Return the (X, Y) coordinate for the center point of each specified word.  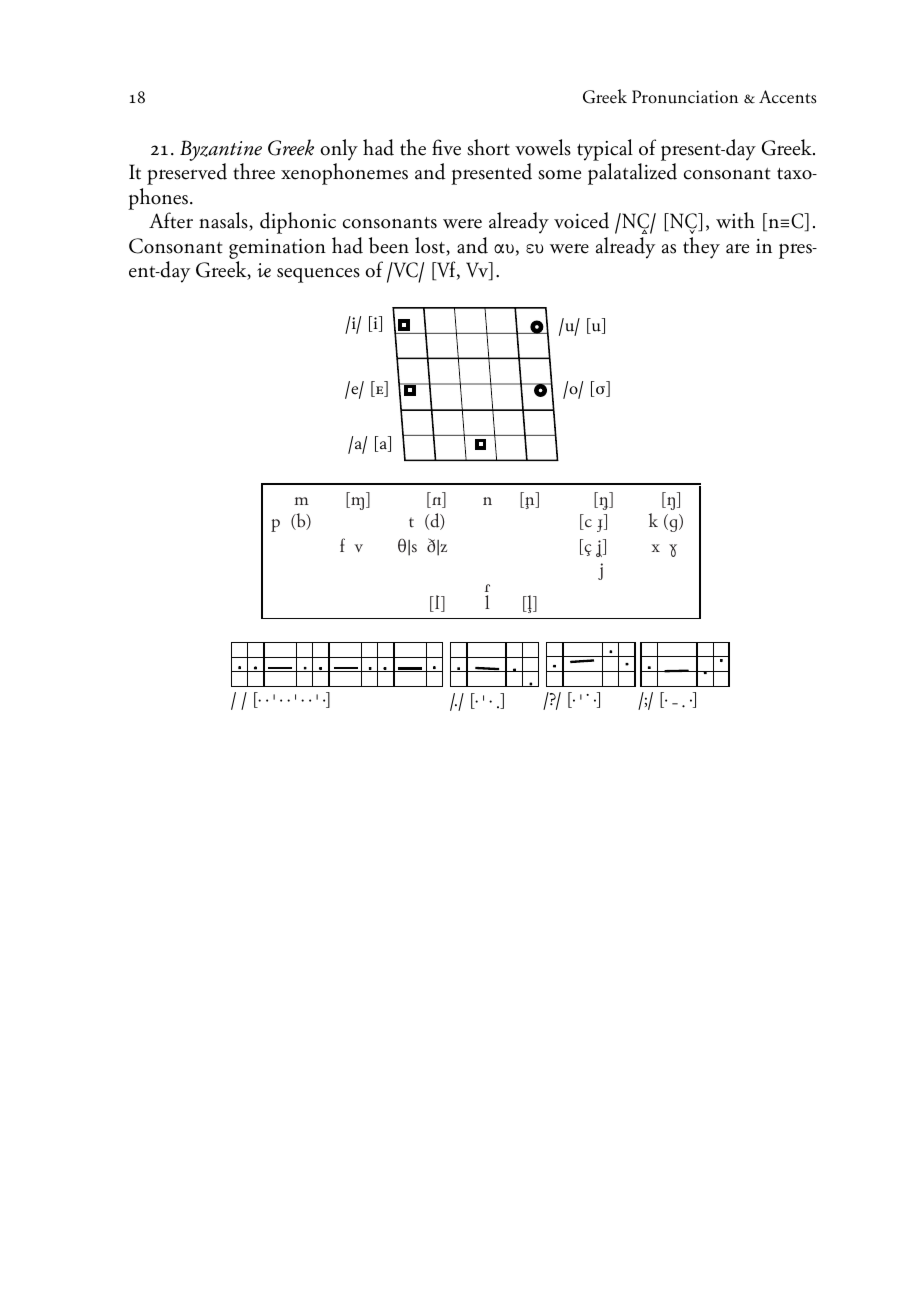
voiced (581, 220)
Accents (788, 97)
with (735, 220)
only (339, 150)
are (737, 248)
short (488, 147)
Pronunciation (685, 97)
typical (605, 150)
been (389, 245)
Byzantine (221, 152)
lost (431, 246)
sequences (318, 275)
